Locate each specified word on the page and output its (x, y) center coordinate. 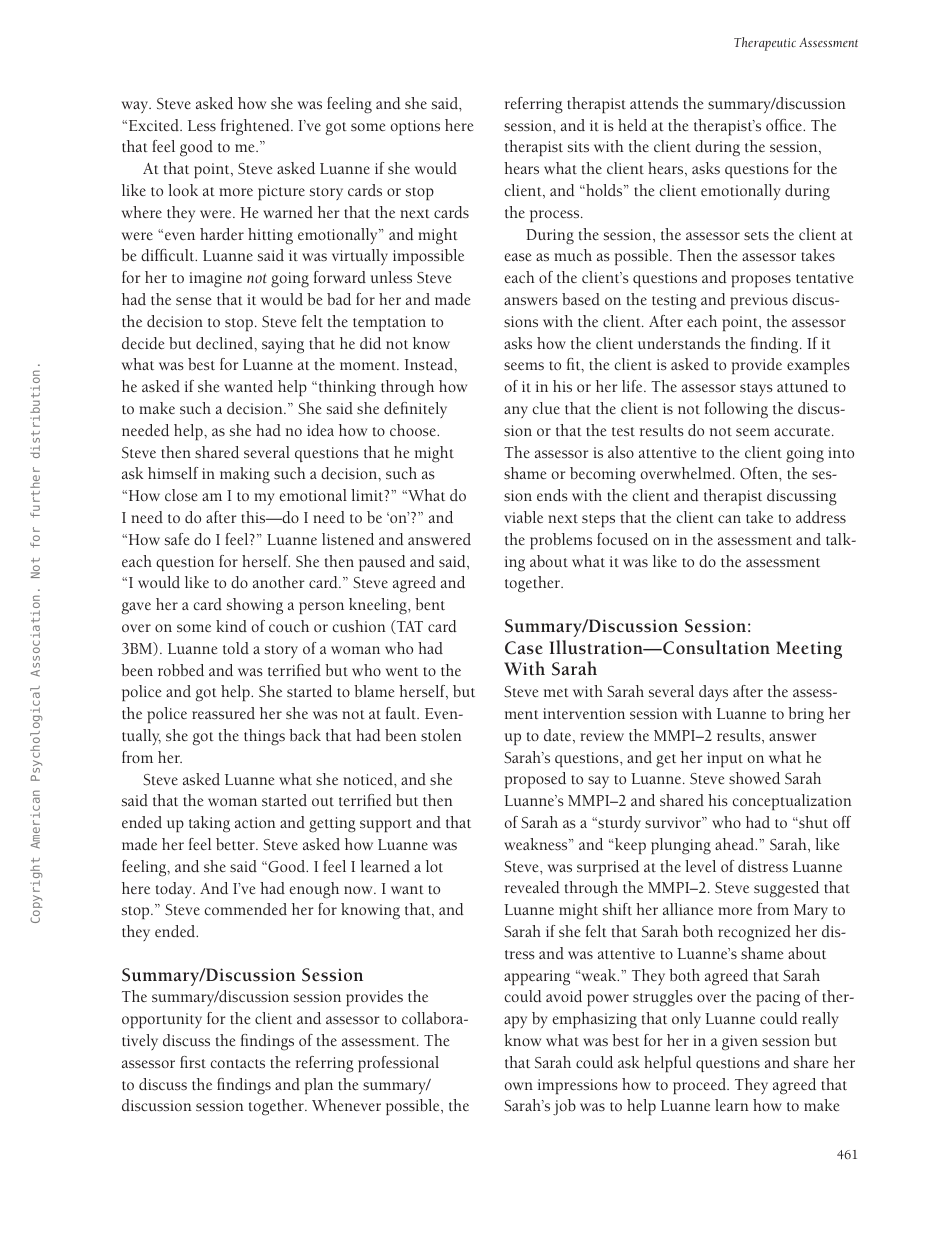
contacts (237, 1063)
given (740, 1043)
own (518, 1086)
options (415, 127)
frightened (256, 127)
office (785, 125)
